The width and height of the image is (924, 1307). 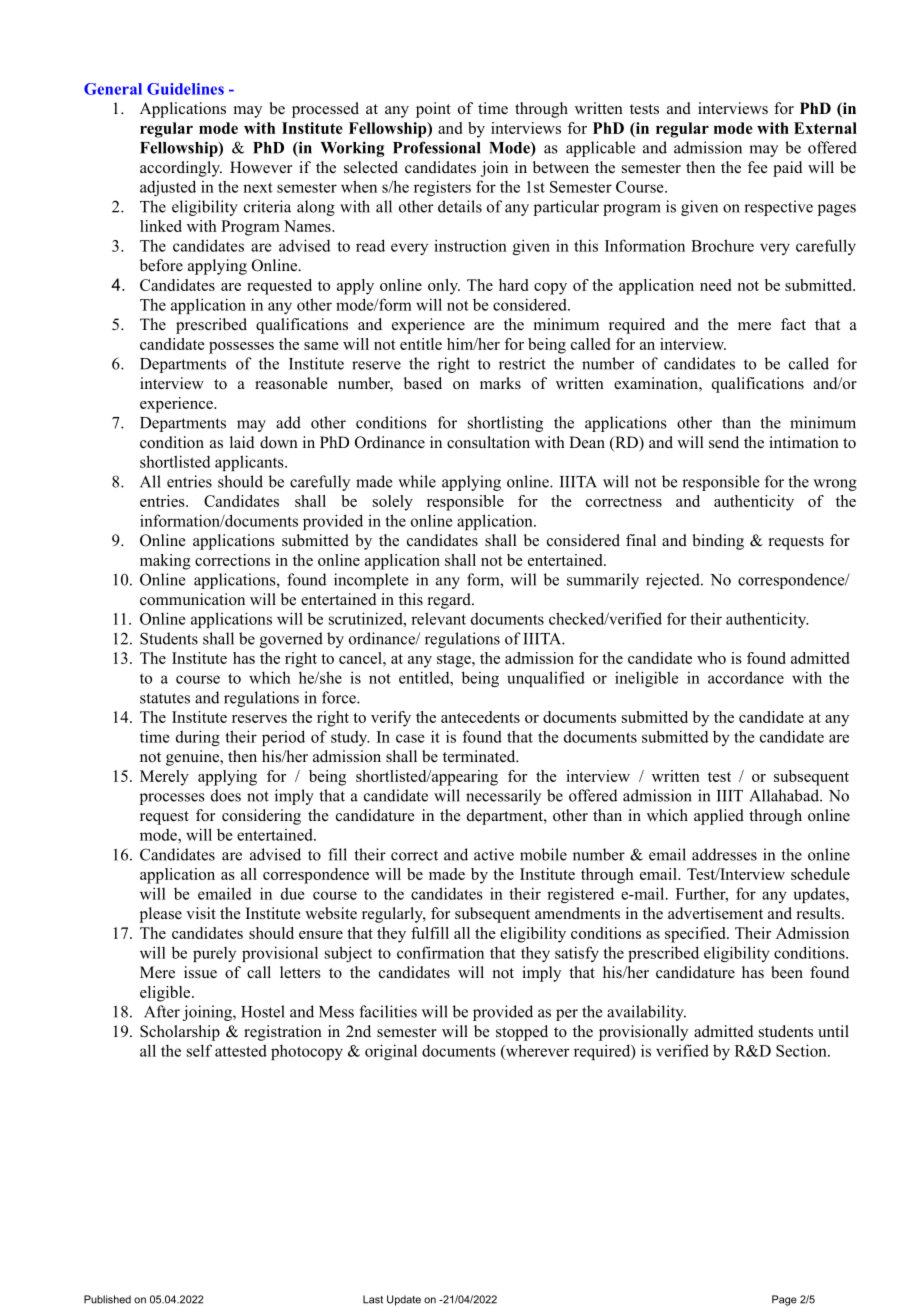 What do you see at coordinates (500, 383) in the image?
I see `marks` at bounding box center [500, 383].
